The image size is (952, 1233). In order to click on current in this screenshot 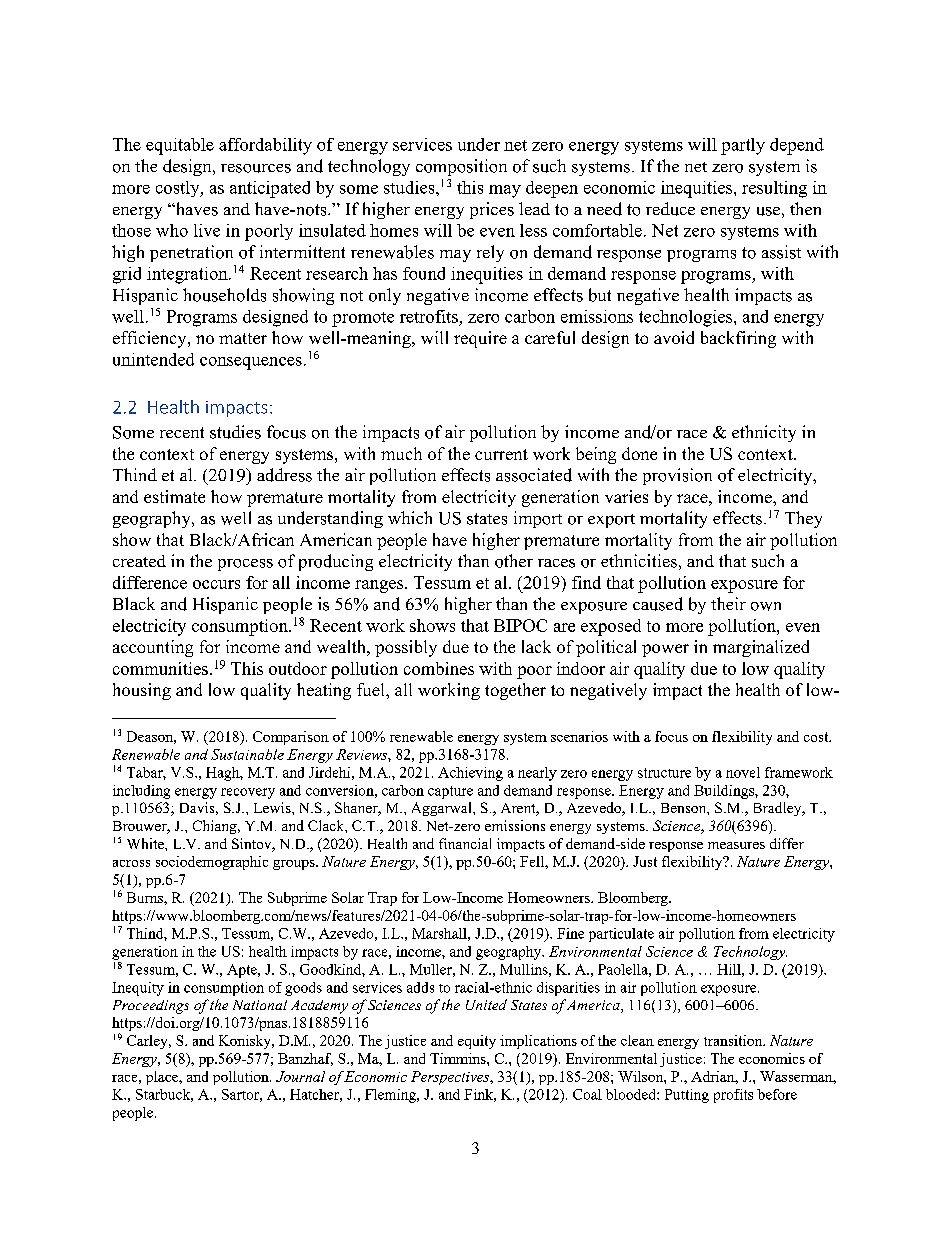, I will do `click(501, 454)`.
